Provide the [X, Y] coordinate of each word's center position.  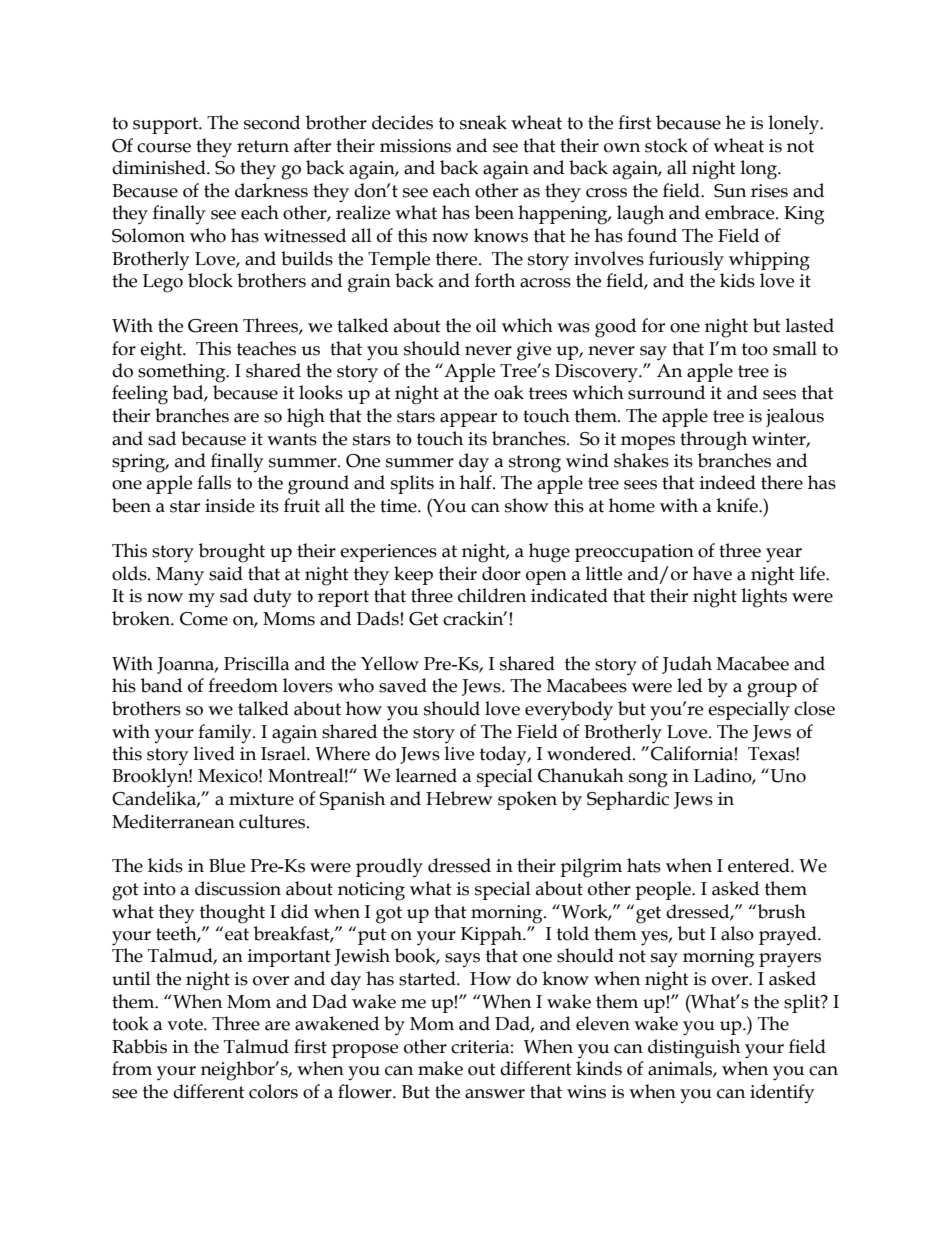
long [760, 170]
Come [204, 619]
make [440, 1068]
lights [764, 598]
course [164, 148]
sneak [483, 122]
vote [186, 1024]
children [492, 595]
